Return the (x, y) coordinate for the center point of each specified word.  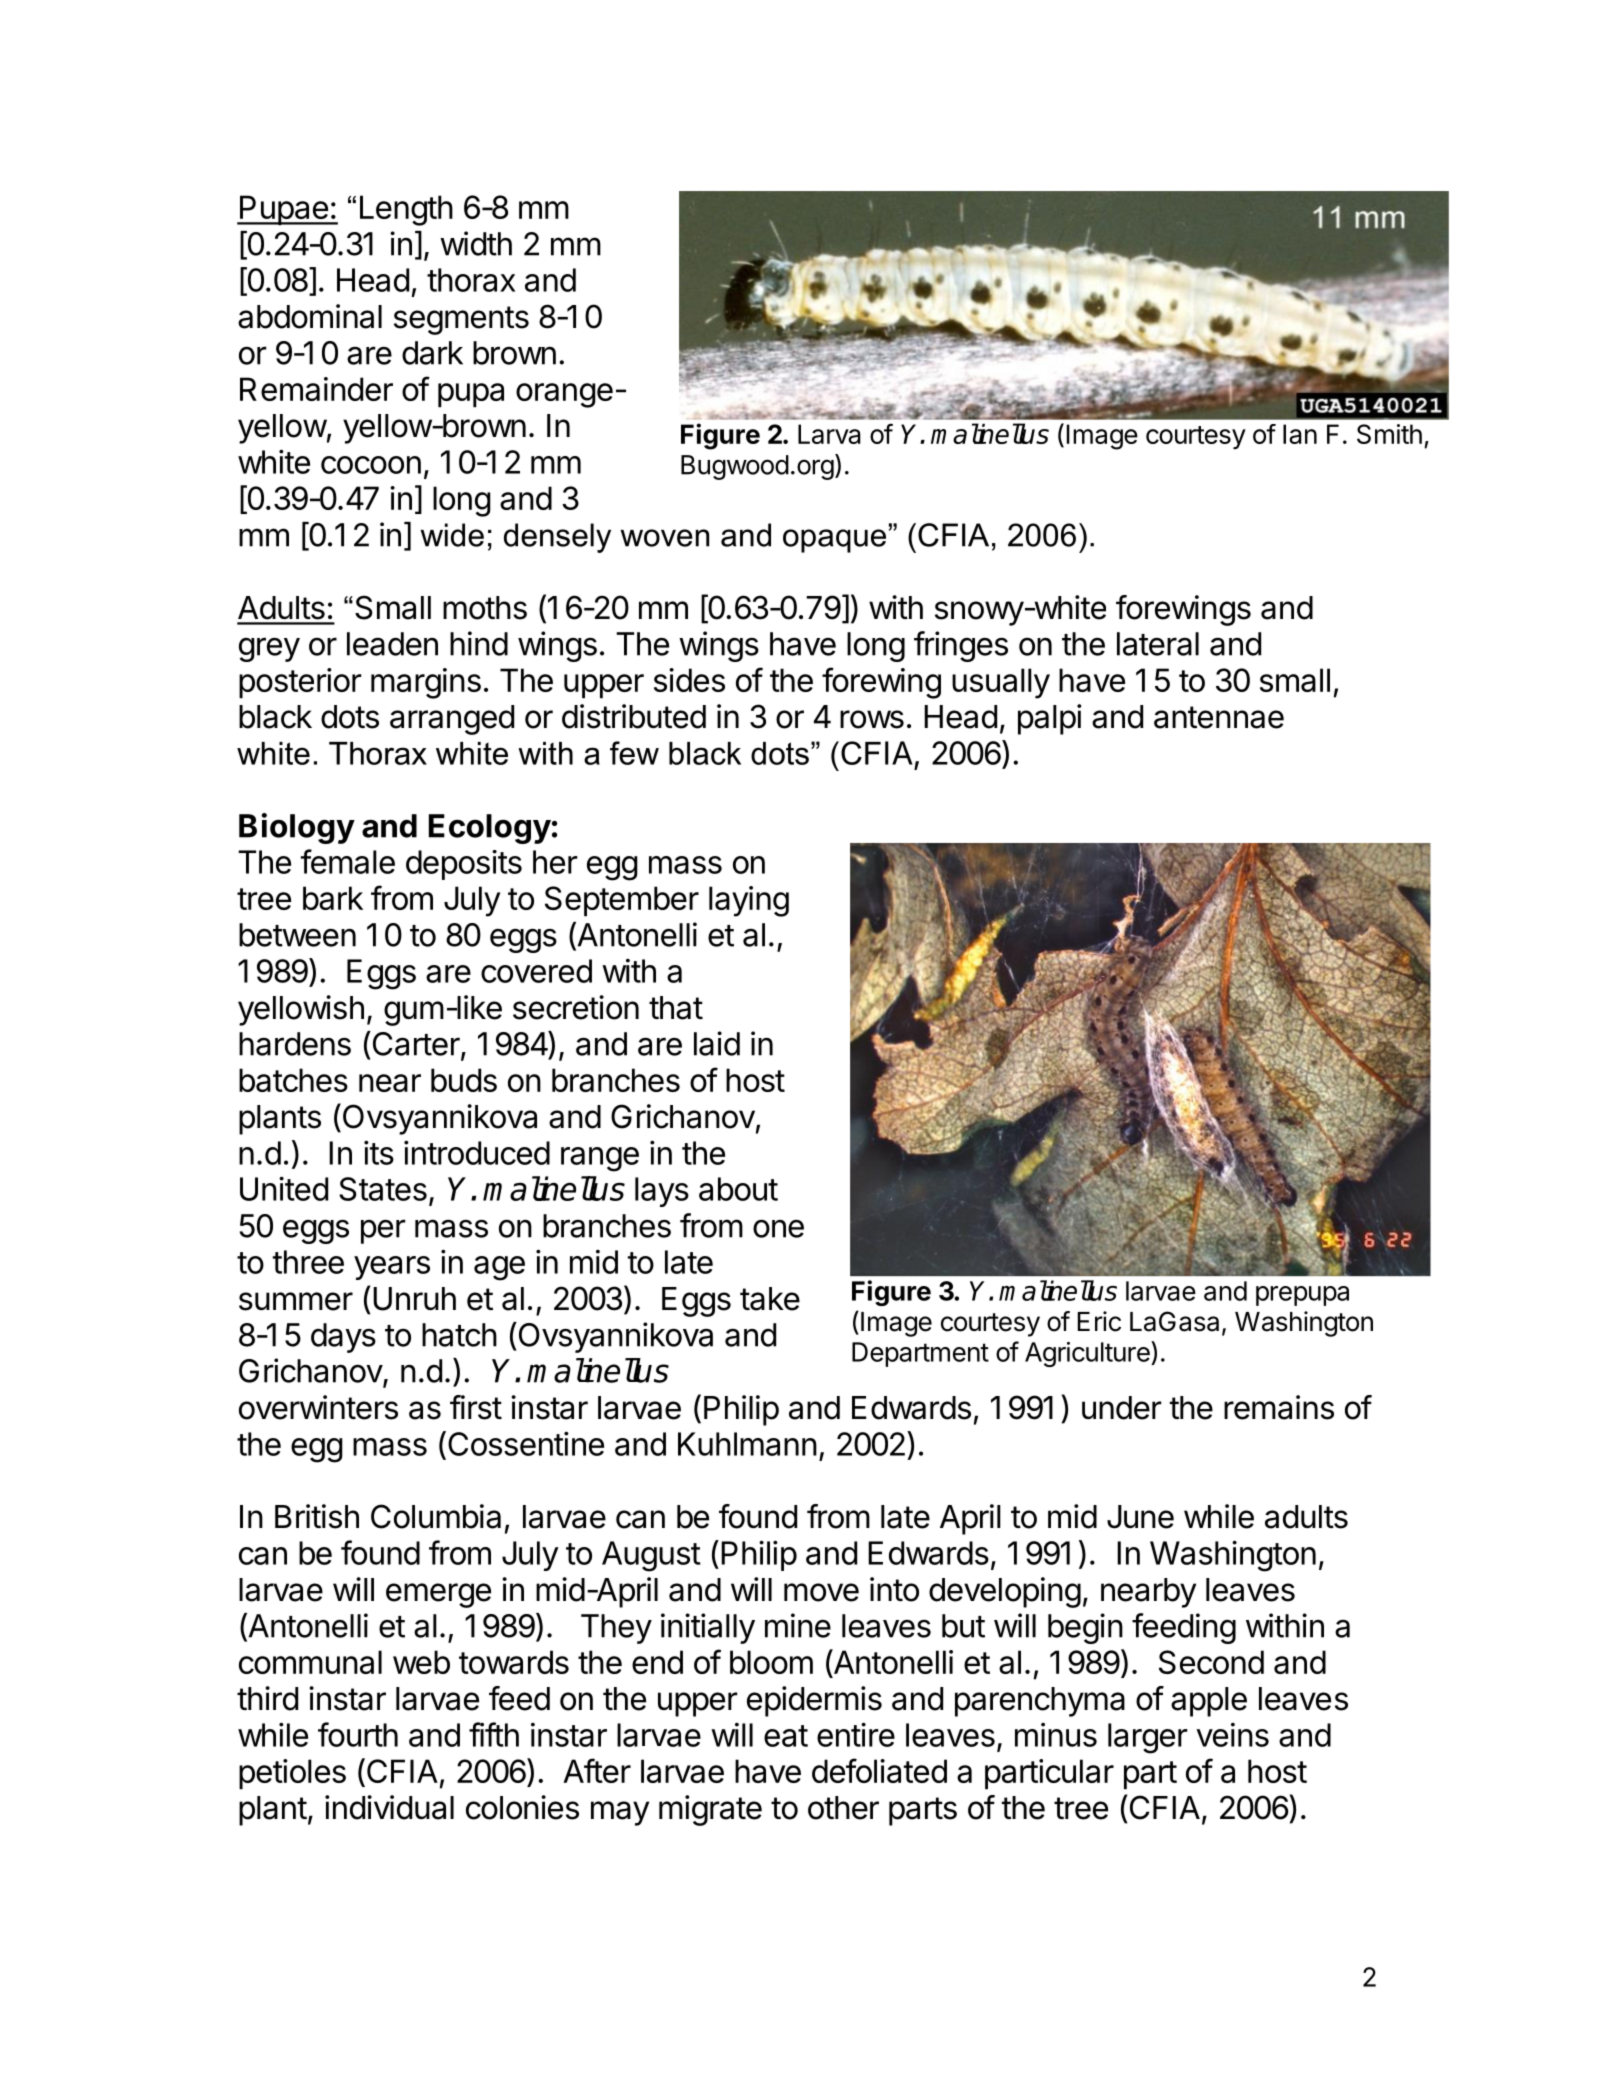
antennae (1219, 717)
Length (406, 210)
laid (717, 1043)
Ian (1300, 434)
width (476, 243)
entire (856, 1734)
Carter (415, 1043)
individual (389, 1807)
